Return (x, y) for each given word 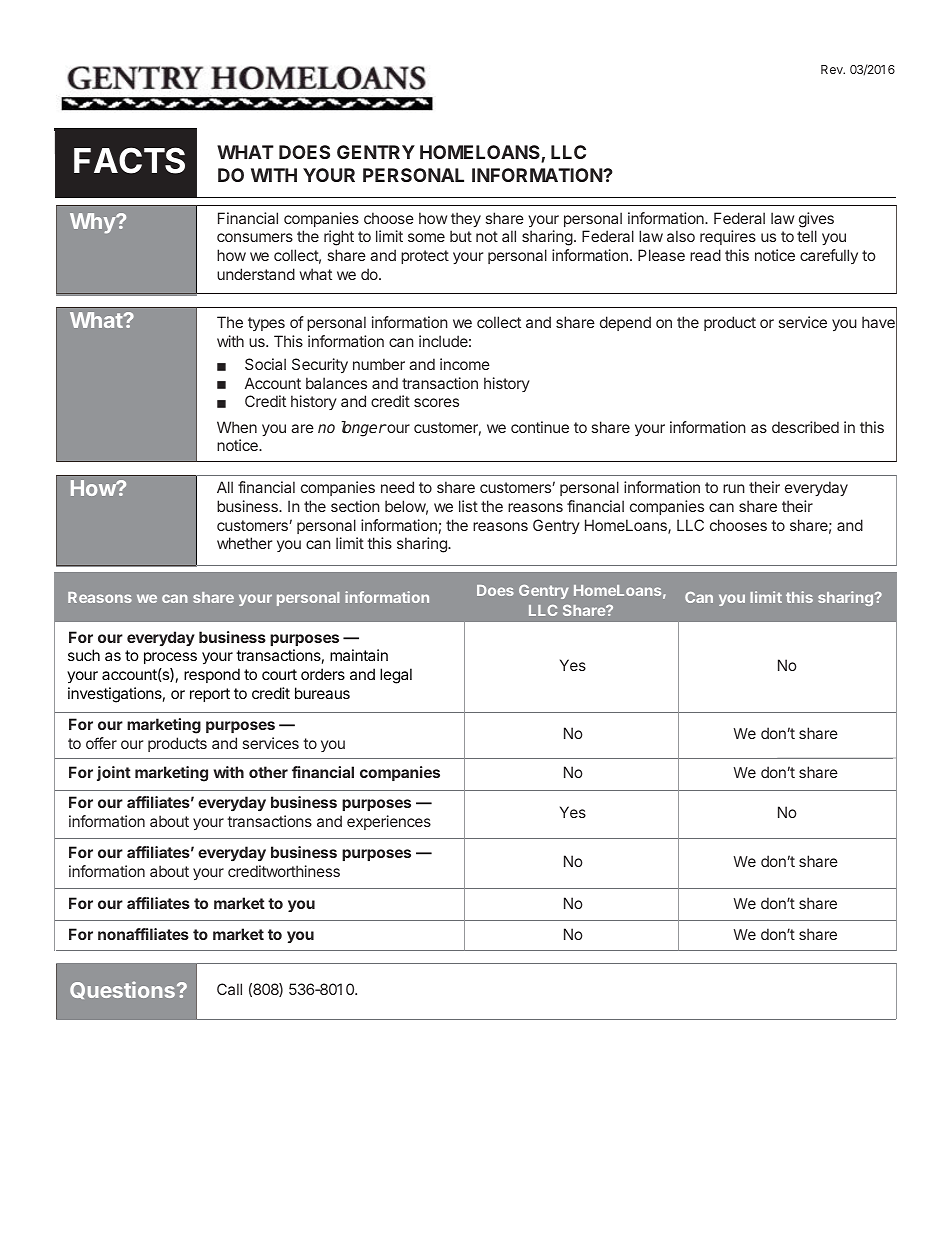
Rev (833, 69)
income (465, 364)
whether (244, 543)
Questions (122, 990)
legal (396, 676)
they (466, 219)
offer (101, 743)
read (705, 255)
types (266, 324)
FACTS (129, 160)
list (468, 506)
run (734, 488)
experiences (389, 822)
